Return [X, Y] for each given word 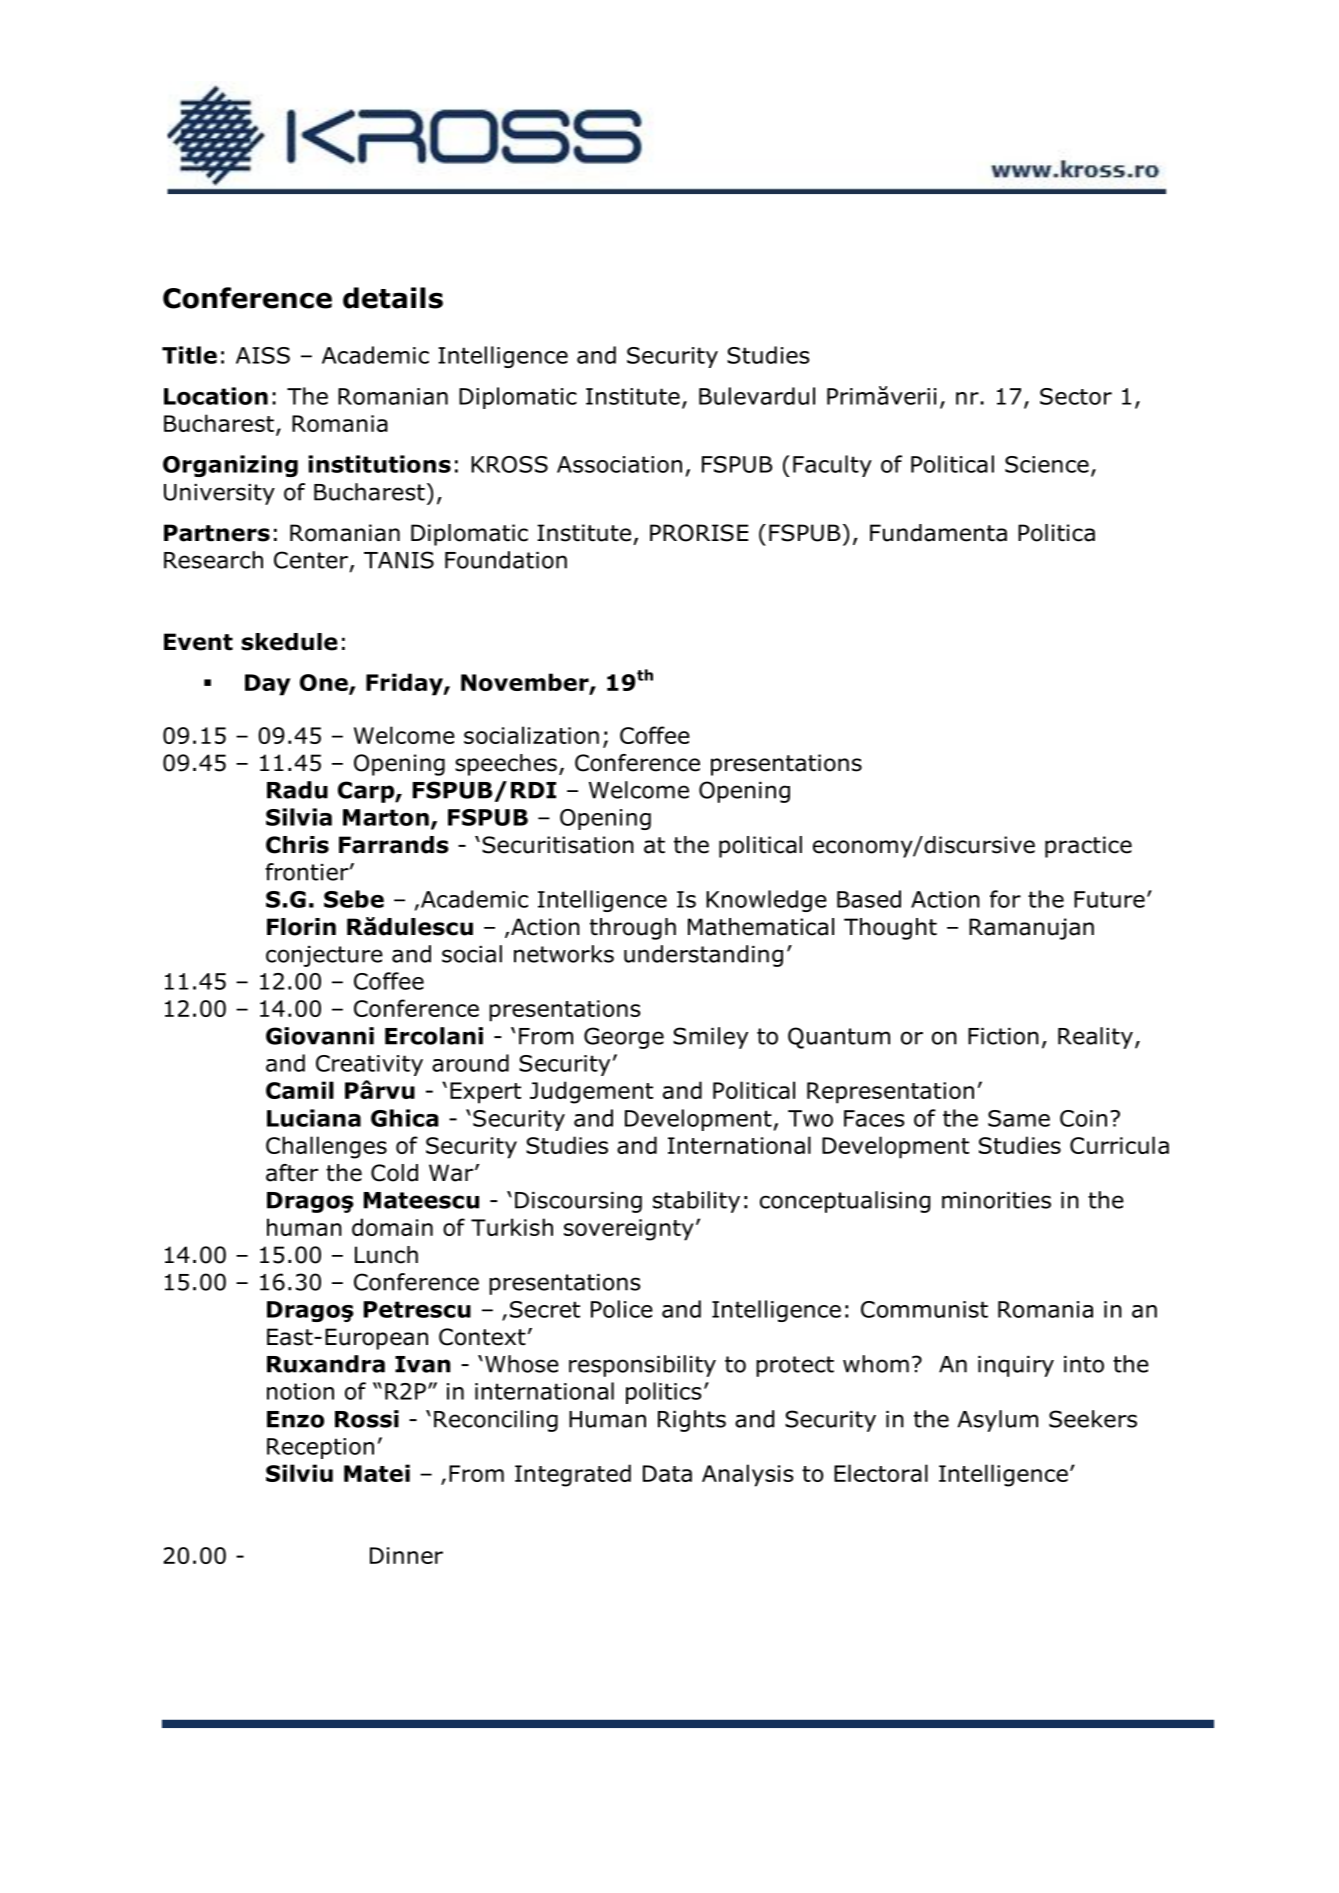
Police [622, 1309]
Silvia [299, 817]
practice [1088, 847]
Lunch [386, 1255]
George [624, 1038]
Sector [1076, 396]
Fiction [1003, 1036]
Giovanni [320, 1036]
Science [1047, 464]
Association [619, 464]
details [393, 298]
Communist [924, 1309]
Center [311, 560]
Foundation [506, 560]
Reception [320, 1448]
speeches [506, 765]
